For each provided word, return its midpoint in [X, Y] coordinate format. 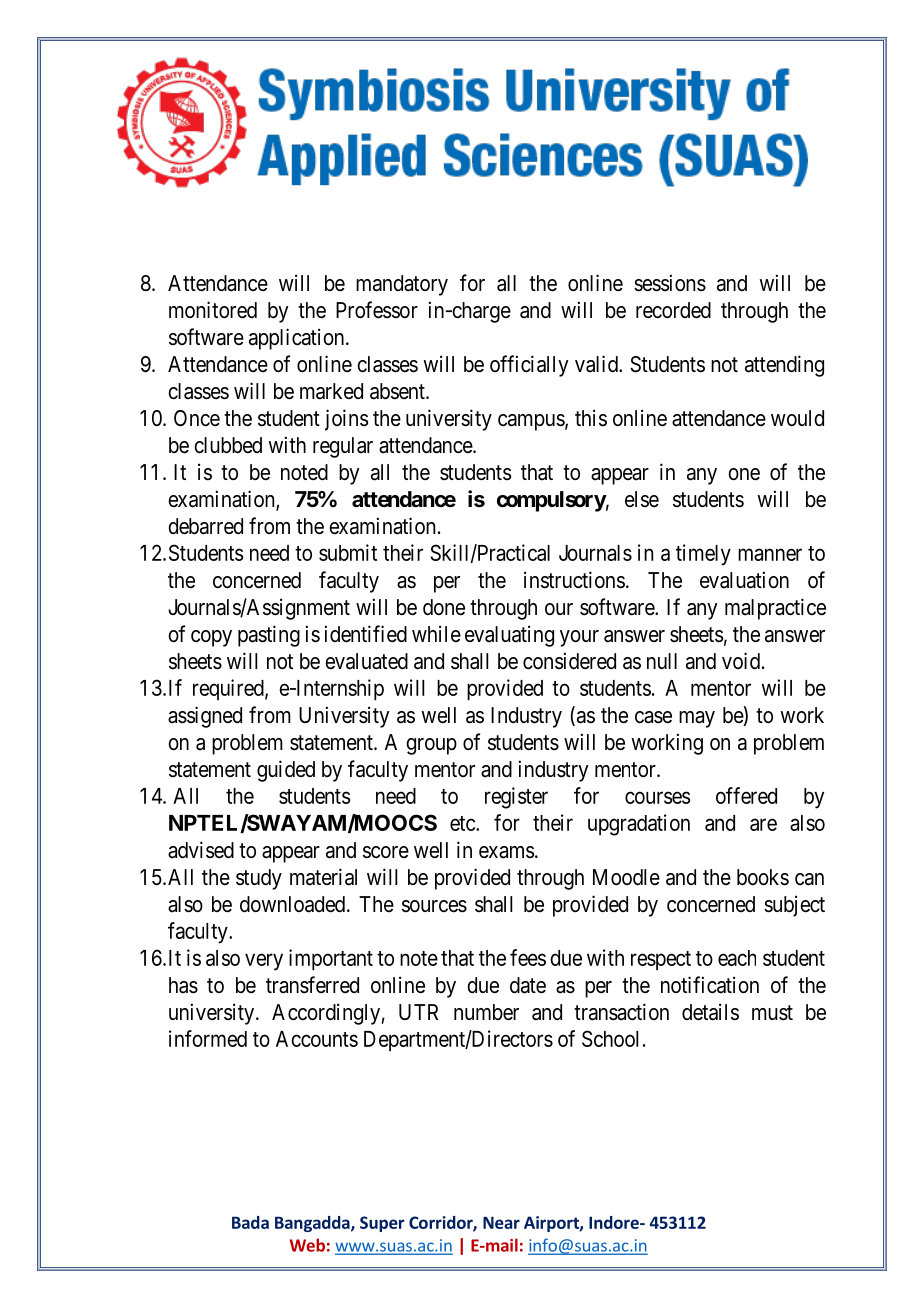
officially [529, 366]
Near [501, 1222]
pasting [269, 636]
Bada [250, 1222]
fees [528, 957]
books [763, 877]
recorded [673, 310]
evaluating [509, 636]
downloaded [292, 904]
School [610, 1038]
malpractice [775, 609]
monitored [213, 310]
